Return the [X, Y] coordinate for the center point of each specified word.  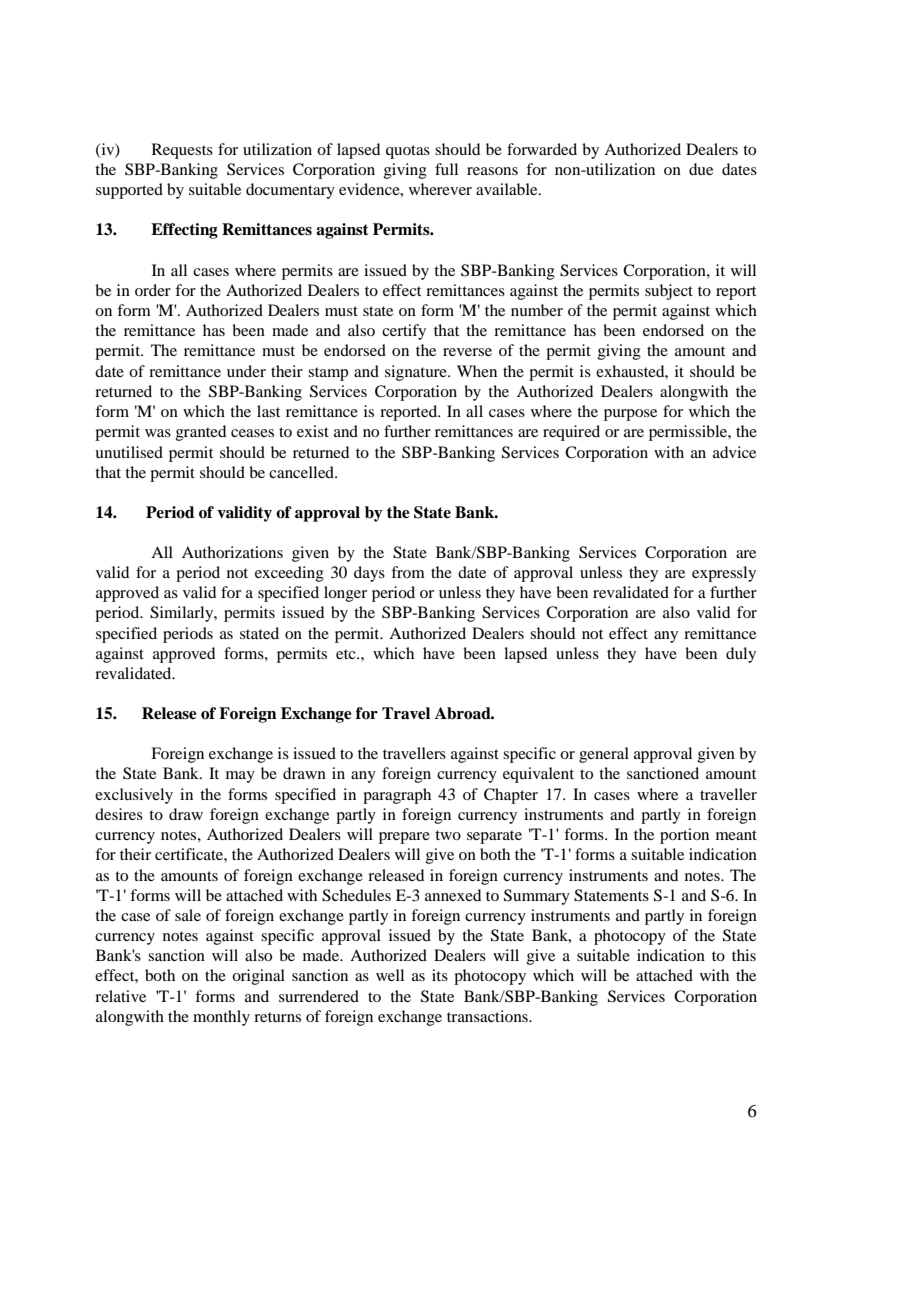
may [240, 777]
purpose [630, 415]
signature [417, 373]
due [701, 169]
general [604, 755]
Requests [182, 151]
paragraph [397, 796]
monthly [221, 1018]
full [446, 169]
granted [201, 433]
